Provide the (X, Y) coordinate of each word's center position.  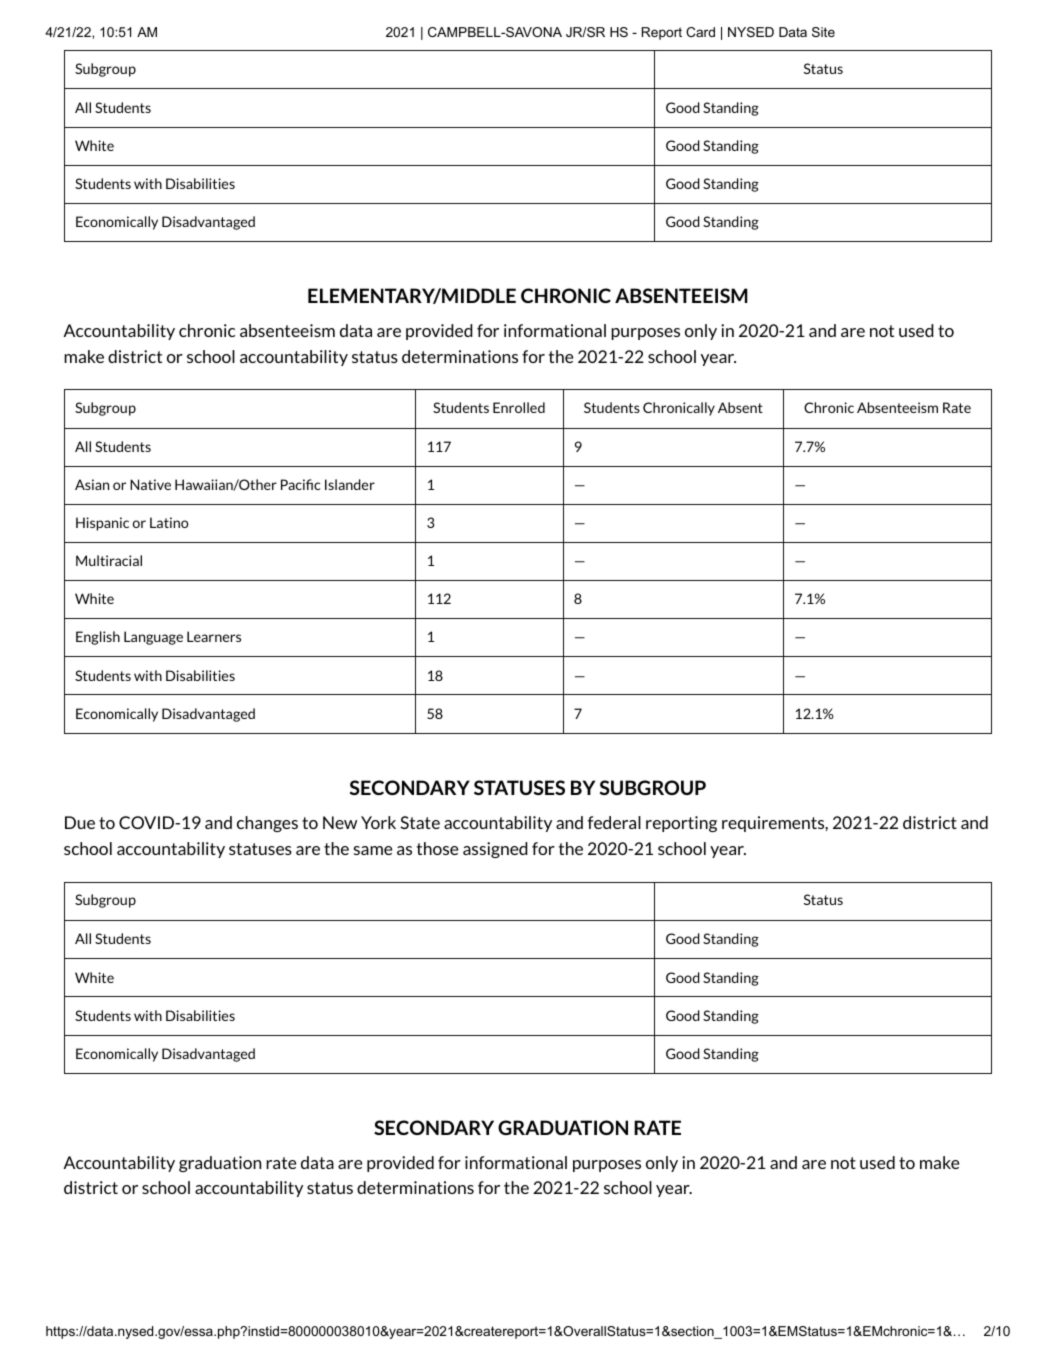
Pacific (300, 484)
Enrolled (519, 407)
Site (823, 32)
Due (80, 822)
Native (150, 484)
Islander (350, 484)
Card (700, 32)
